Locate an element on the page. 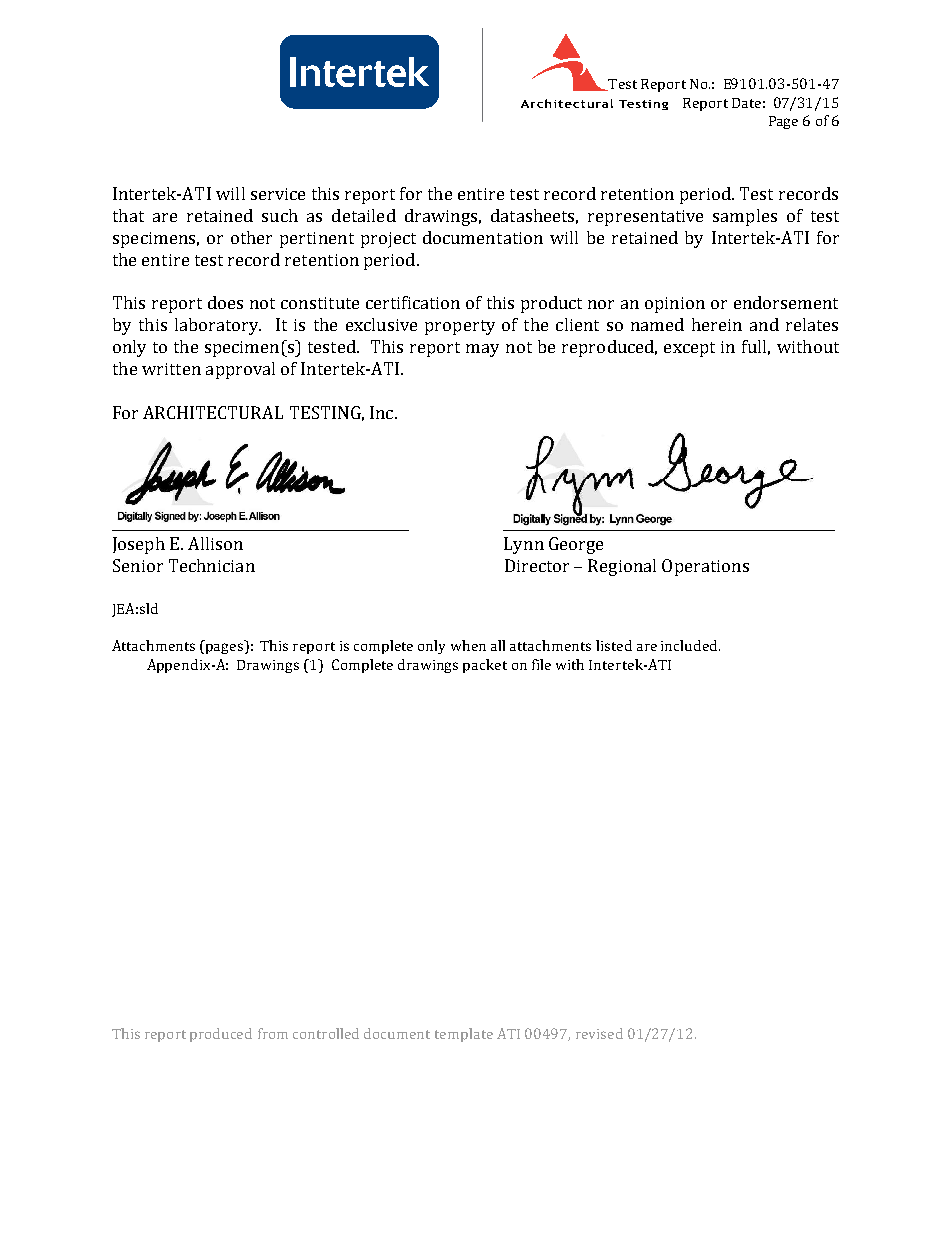 This page has width=952, height=1233. included is located at coordinates (690, 645).
